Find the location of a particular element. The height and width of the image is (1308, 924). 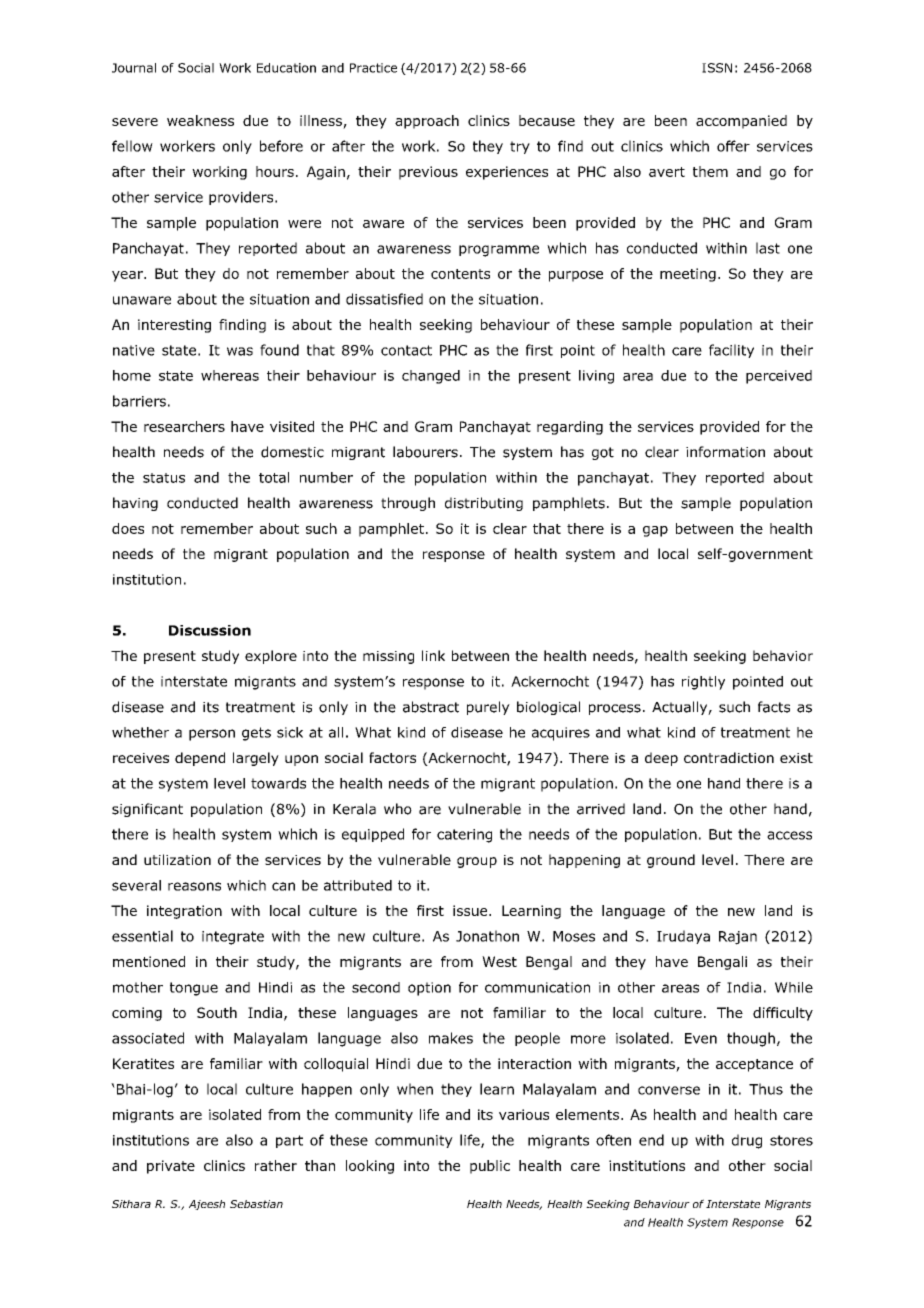

weakness is located at coordinates (200, 120).
